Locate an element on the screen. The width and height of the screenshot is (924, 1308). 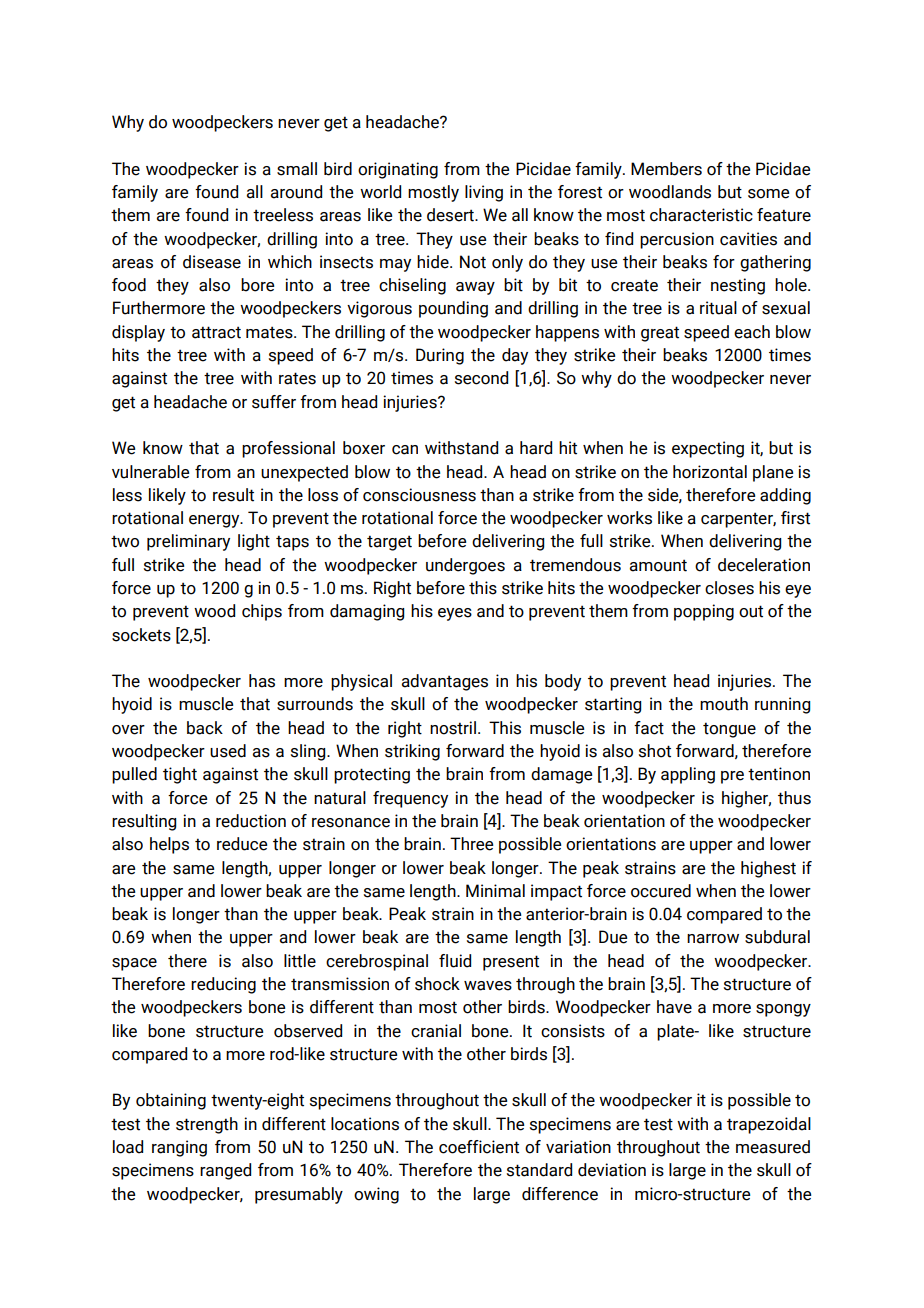
characteristic is located at coordinates (701, 215).
